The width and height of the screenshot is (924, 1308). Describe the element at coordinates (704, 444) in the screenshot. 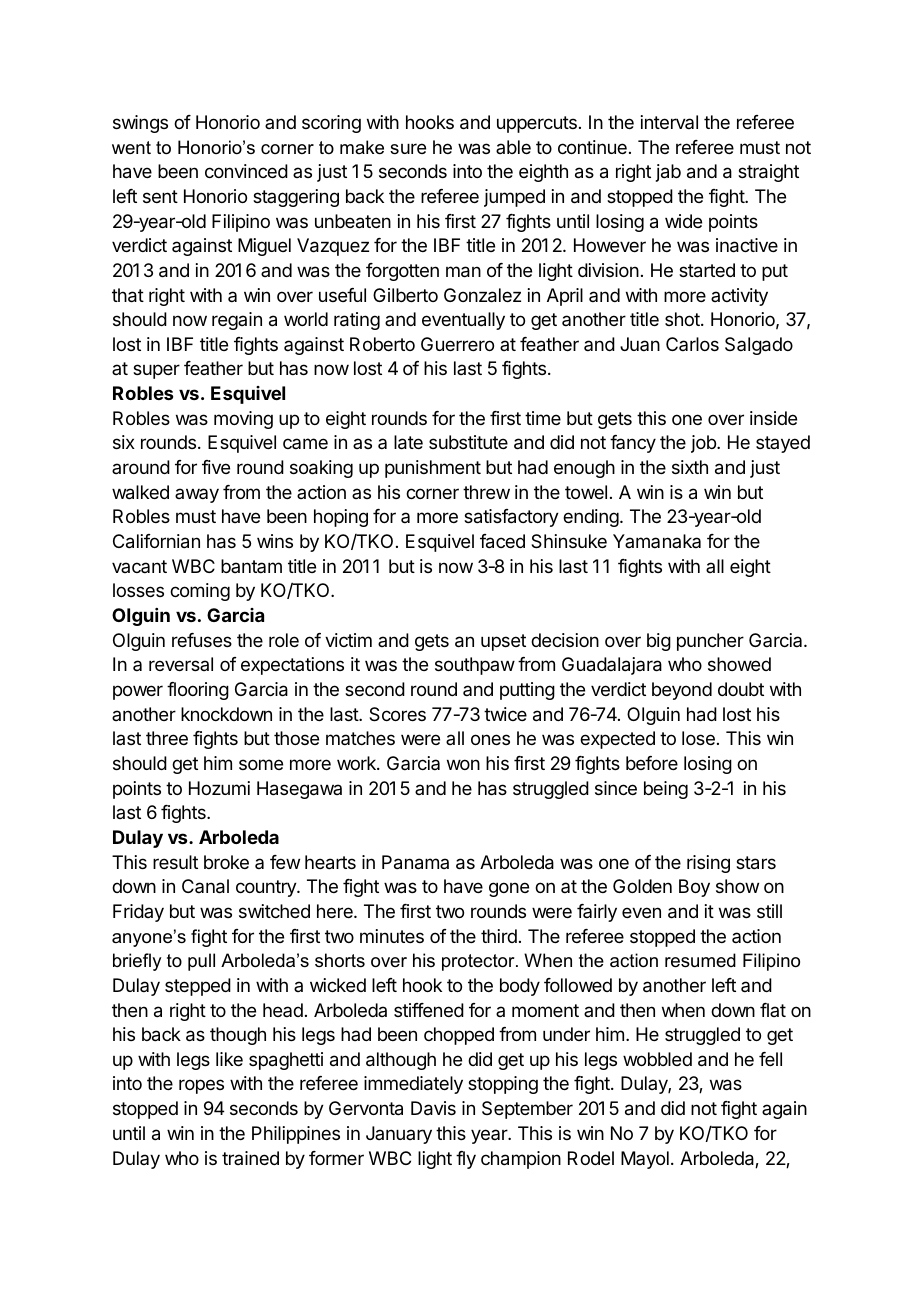

I see `job` at that location.
